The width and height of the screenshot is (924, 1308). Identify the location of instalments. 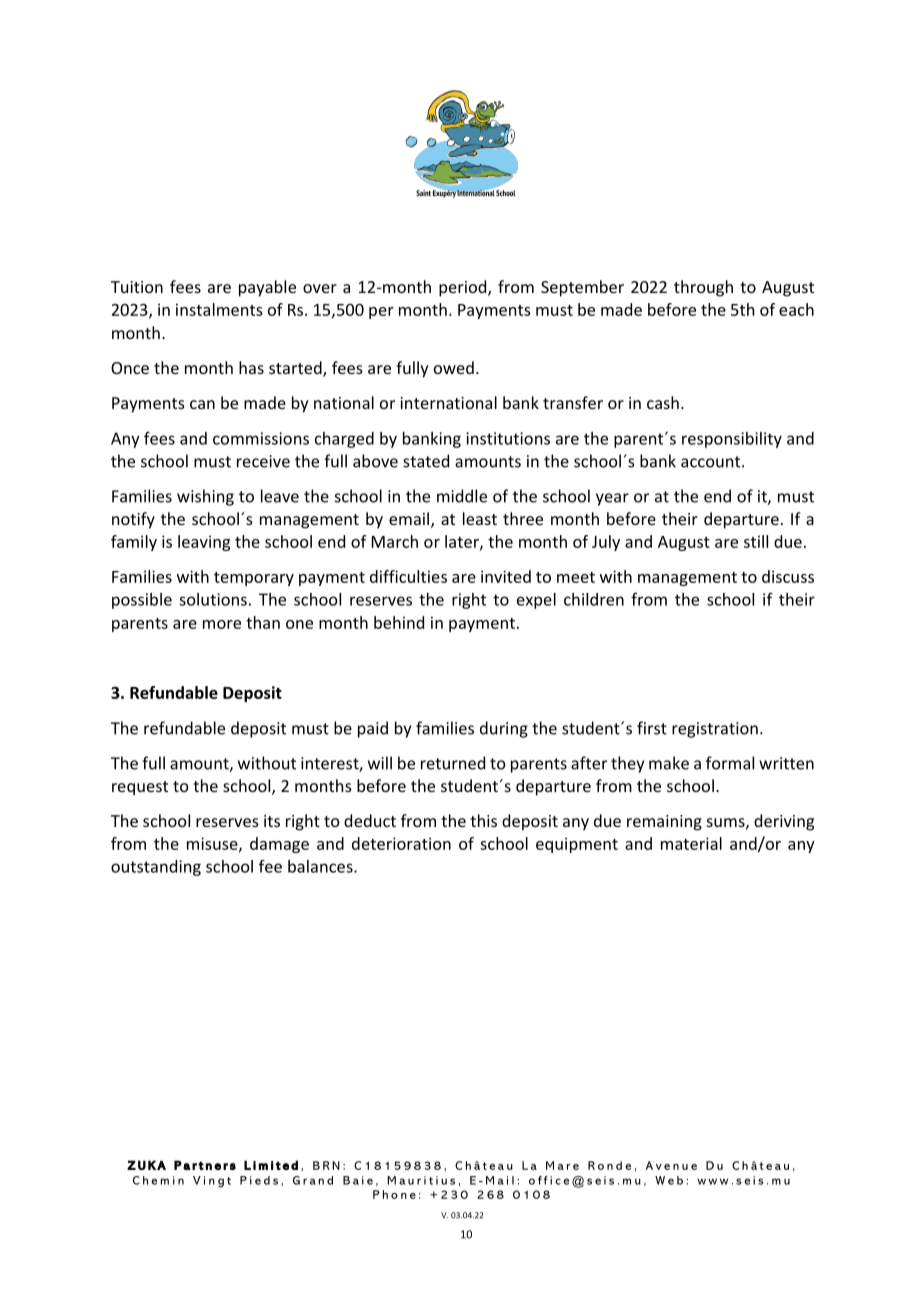
(219, 309).
